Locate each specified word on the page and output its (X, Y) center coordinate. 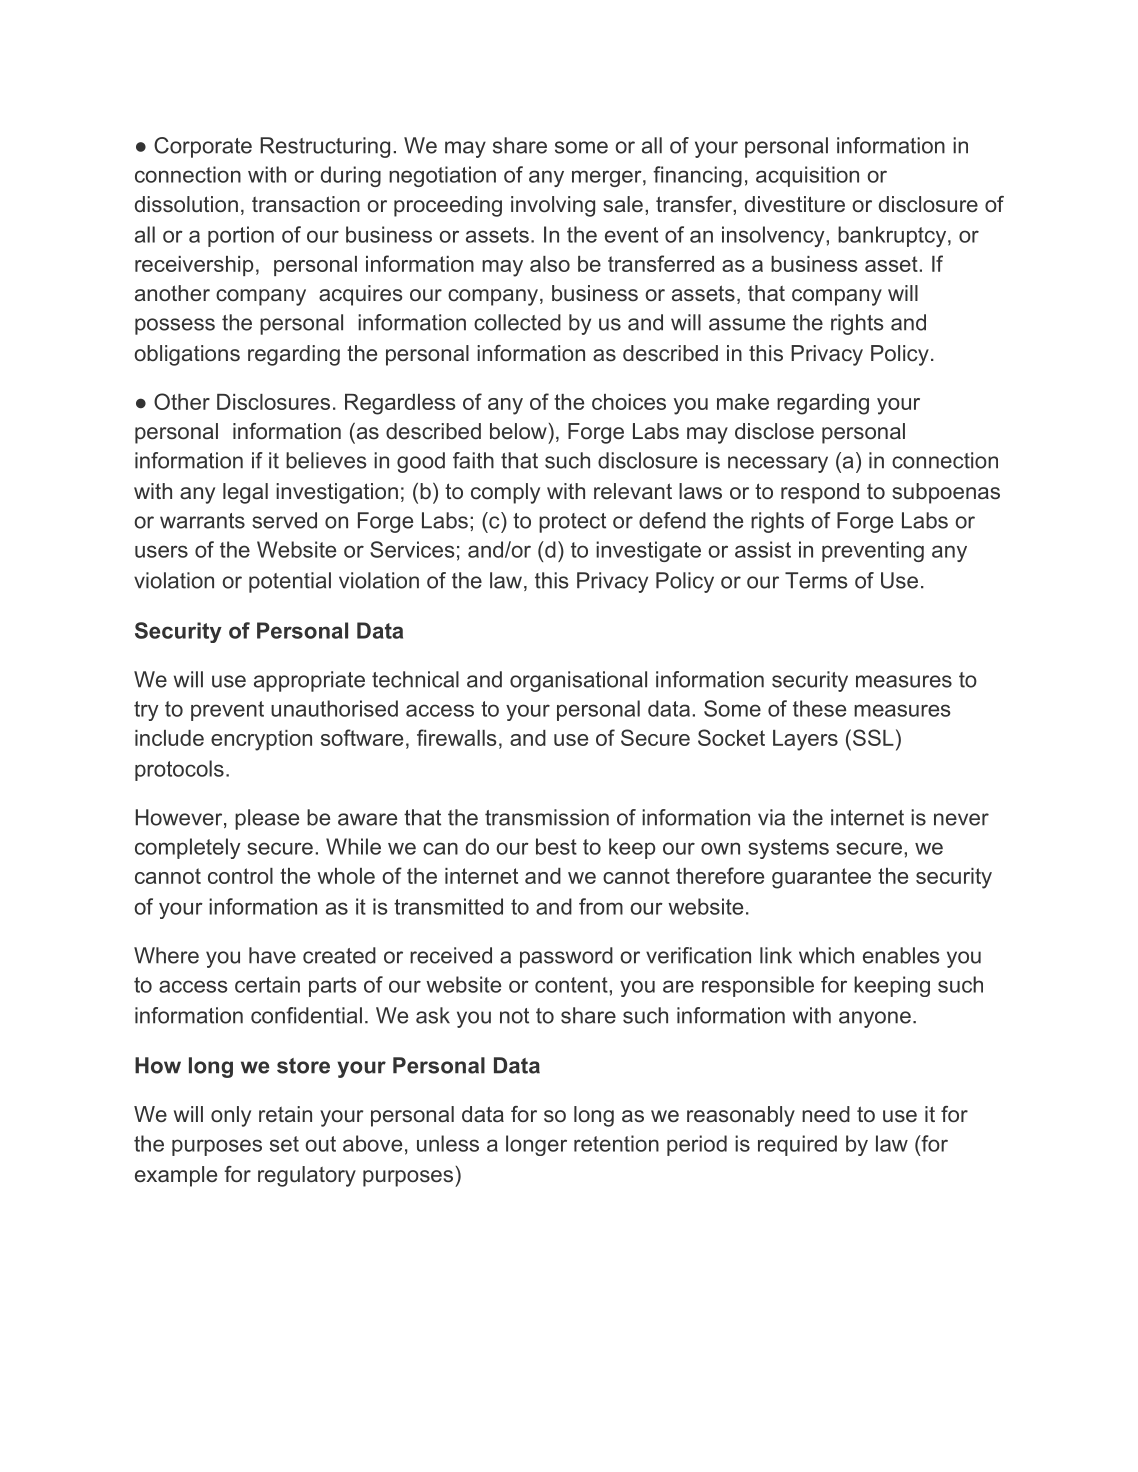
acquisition (807, 176)
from (601, 906)
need (826, 1114)
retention (616, 1143)
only (231, 1116)
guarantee (821, 878)
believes (326, 460)
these (819, 708)
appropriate (309, 681)
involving (553, 206)
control (240, 876)
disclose (774, 431)
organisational (578, 681)
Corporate (203, 147)
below (518, 431)
